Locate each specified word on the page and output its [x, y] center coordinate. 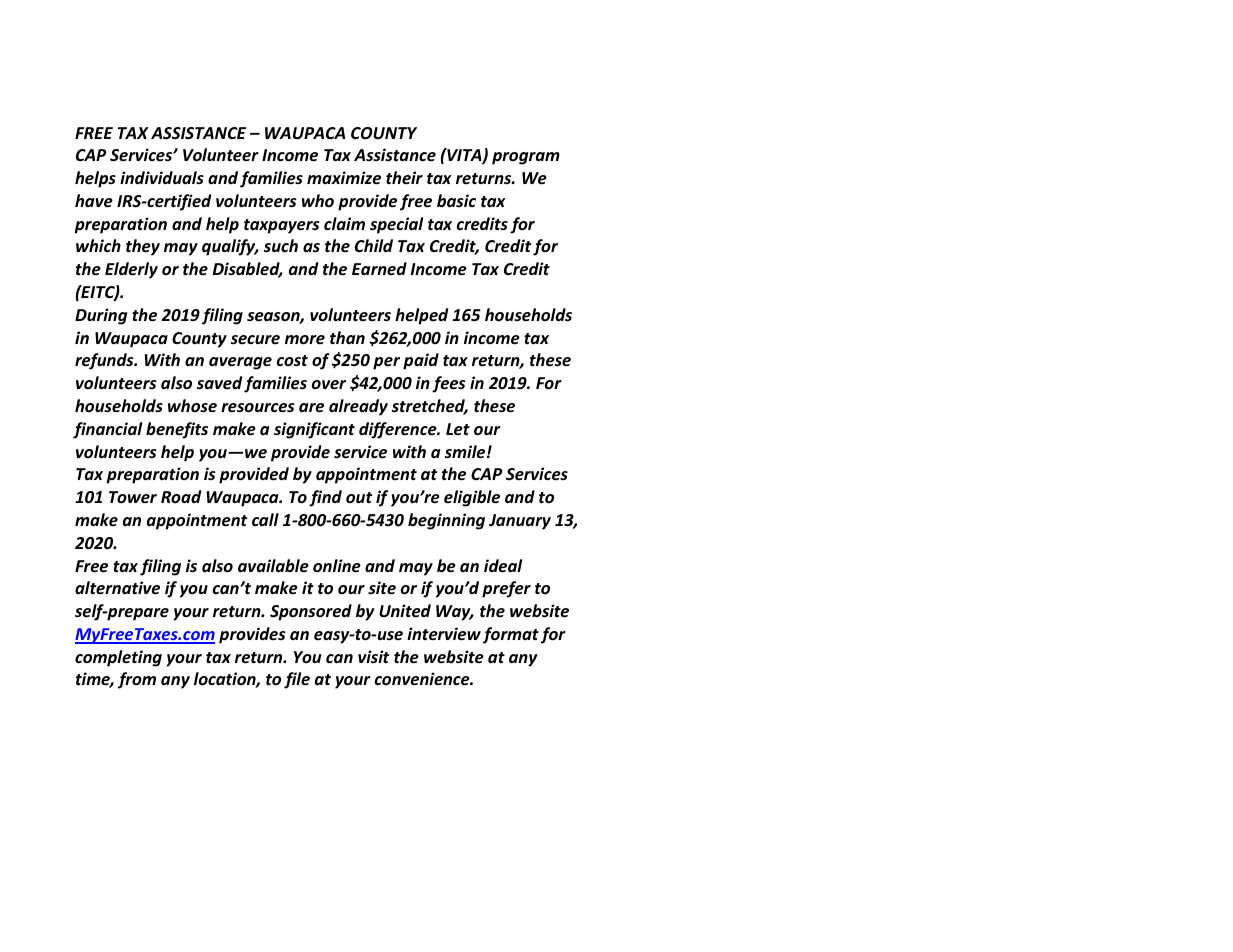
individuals [162, 177]
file [297, 680]
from [137, 680]
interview [444, 634]
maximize [344, 178]
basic [456, 201]
